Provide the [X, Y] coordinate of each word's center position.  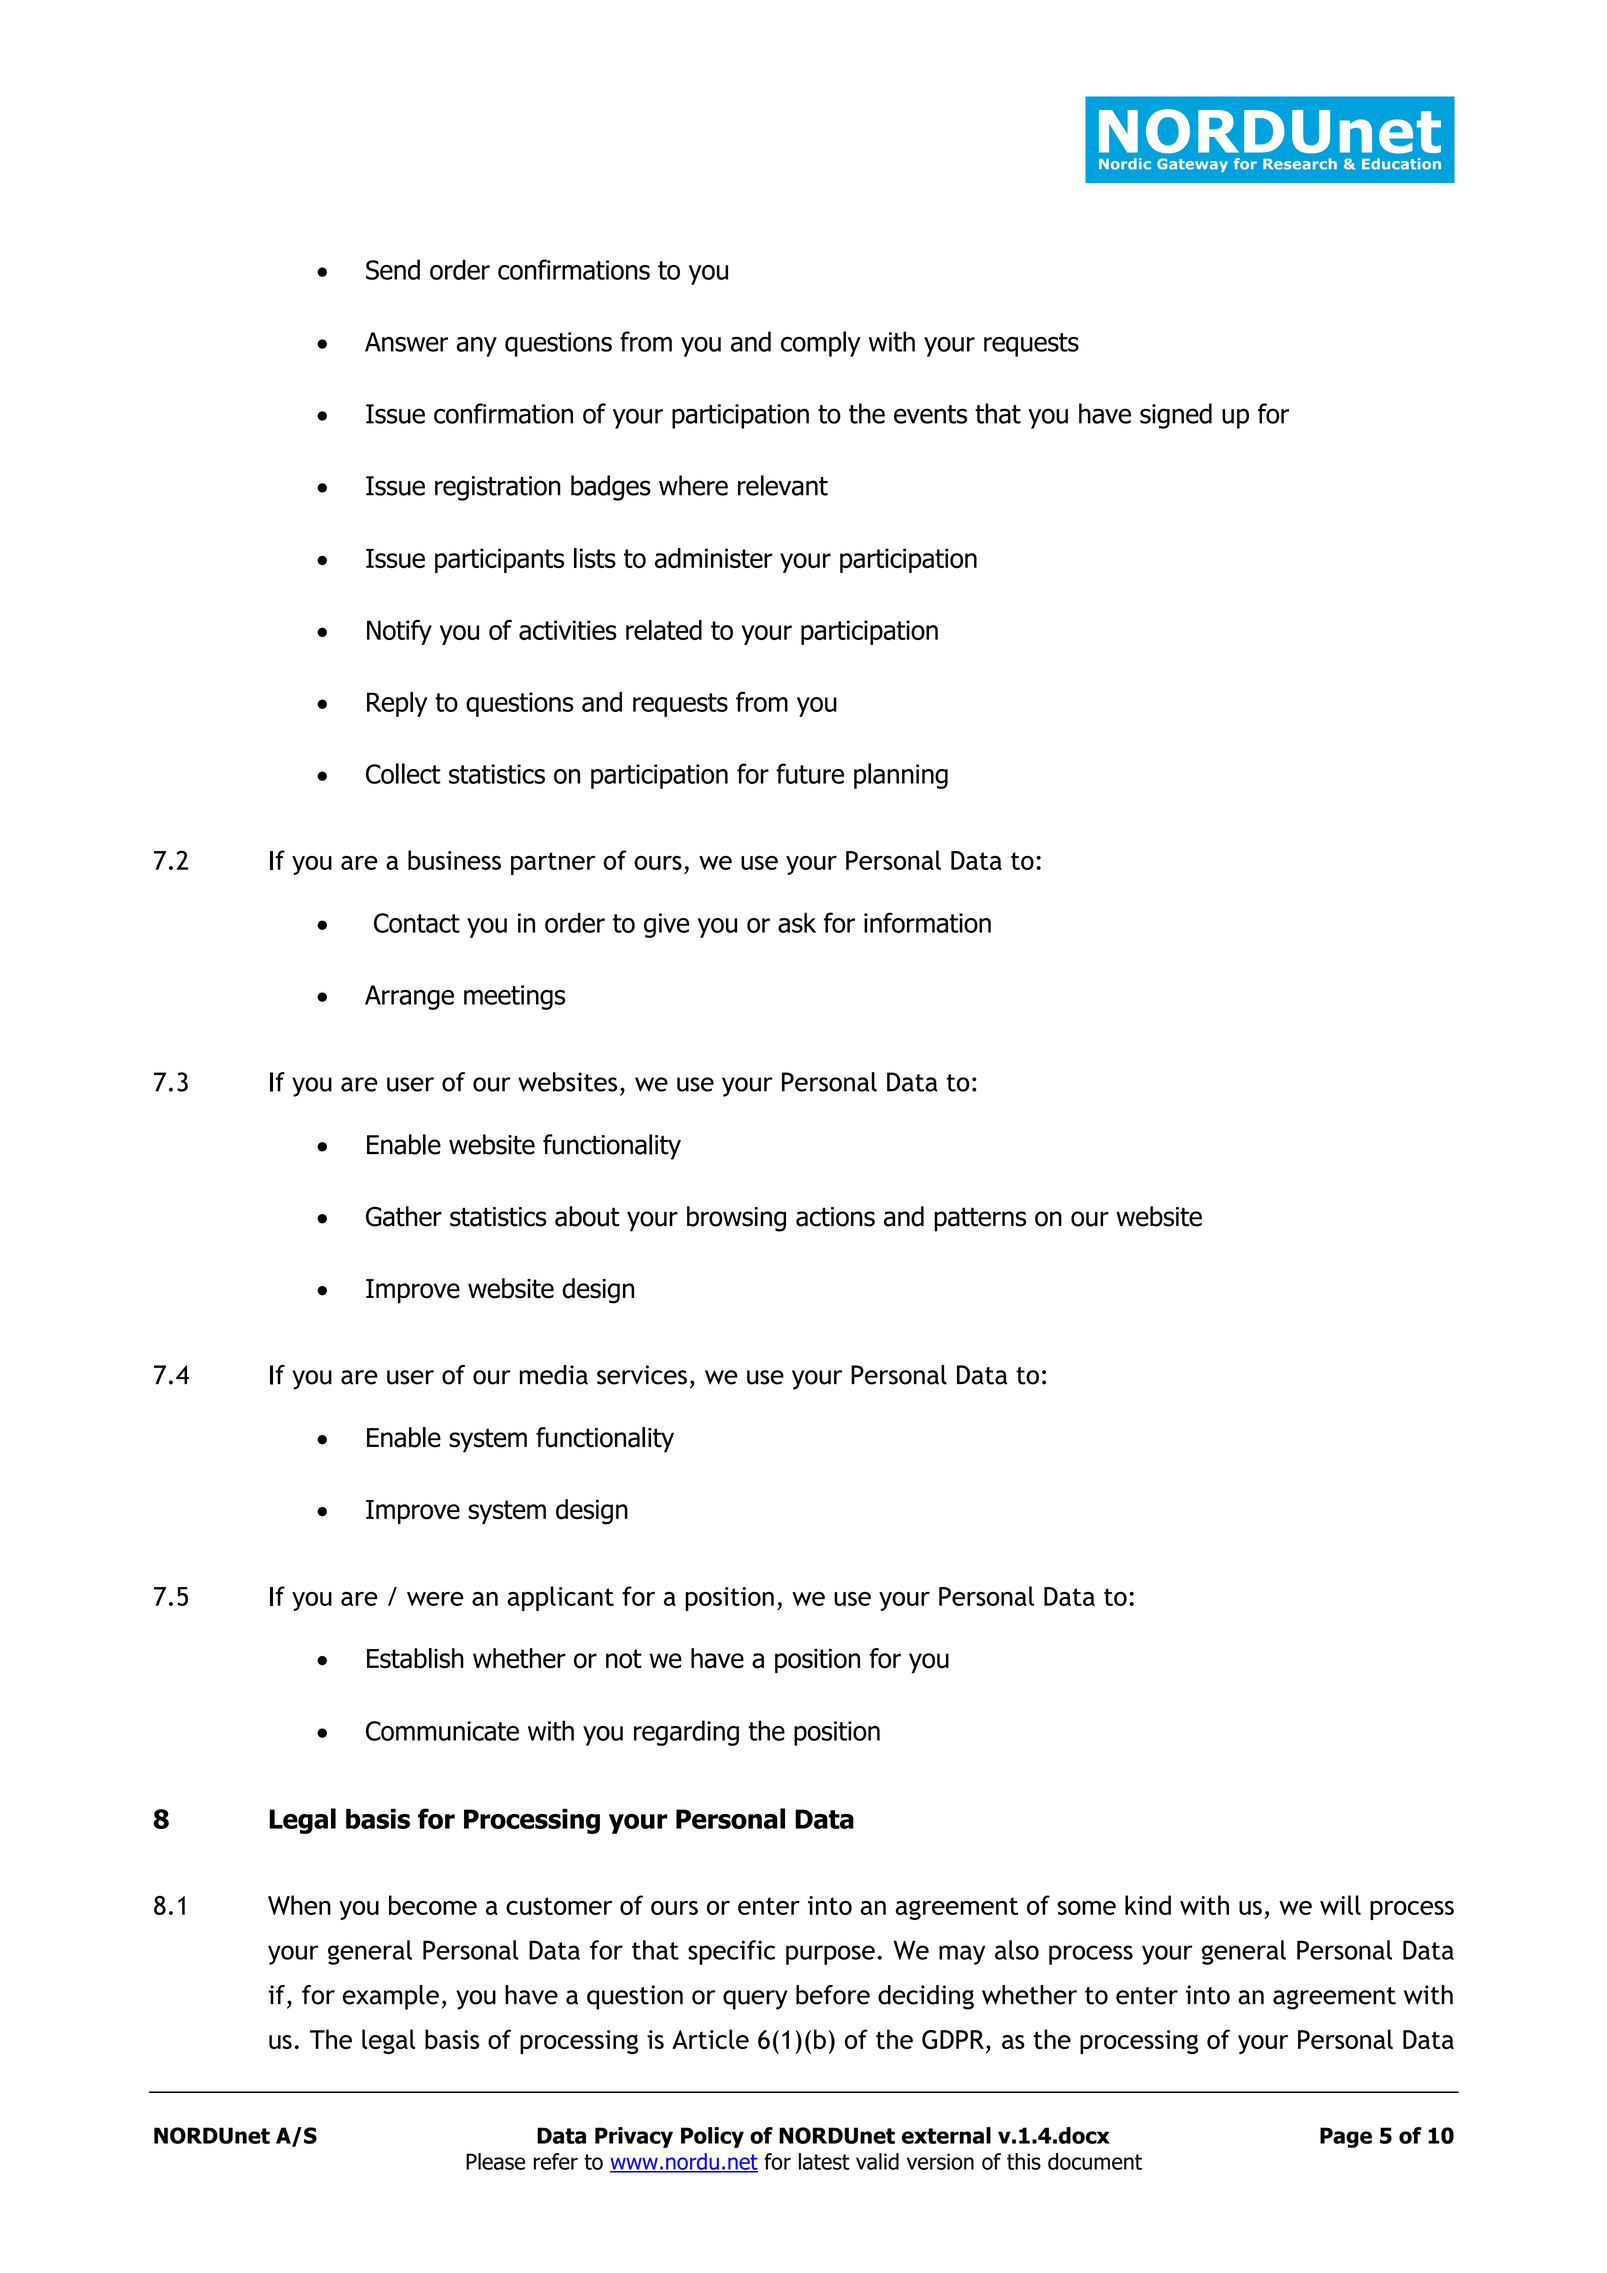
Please [495, 2161]
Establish [415, 1658]
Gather [404, 1216]
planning [901, 776]
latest [824, 2161]
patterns [980, 1219]
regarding [686, 1733]
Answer [406, 342]
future [810, 773]
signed [1176, 416]
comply [821, 344]
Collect [403, 773]
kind [1148, 1905]
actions [835, 1217]
